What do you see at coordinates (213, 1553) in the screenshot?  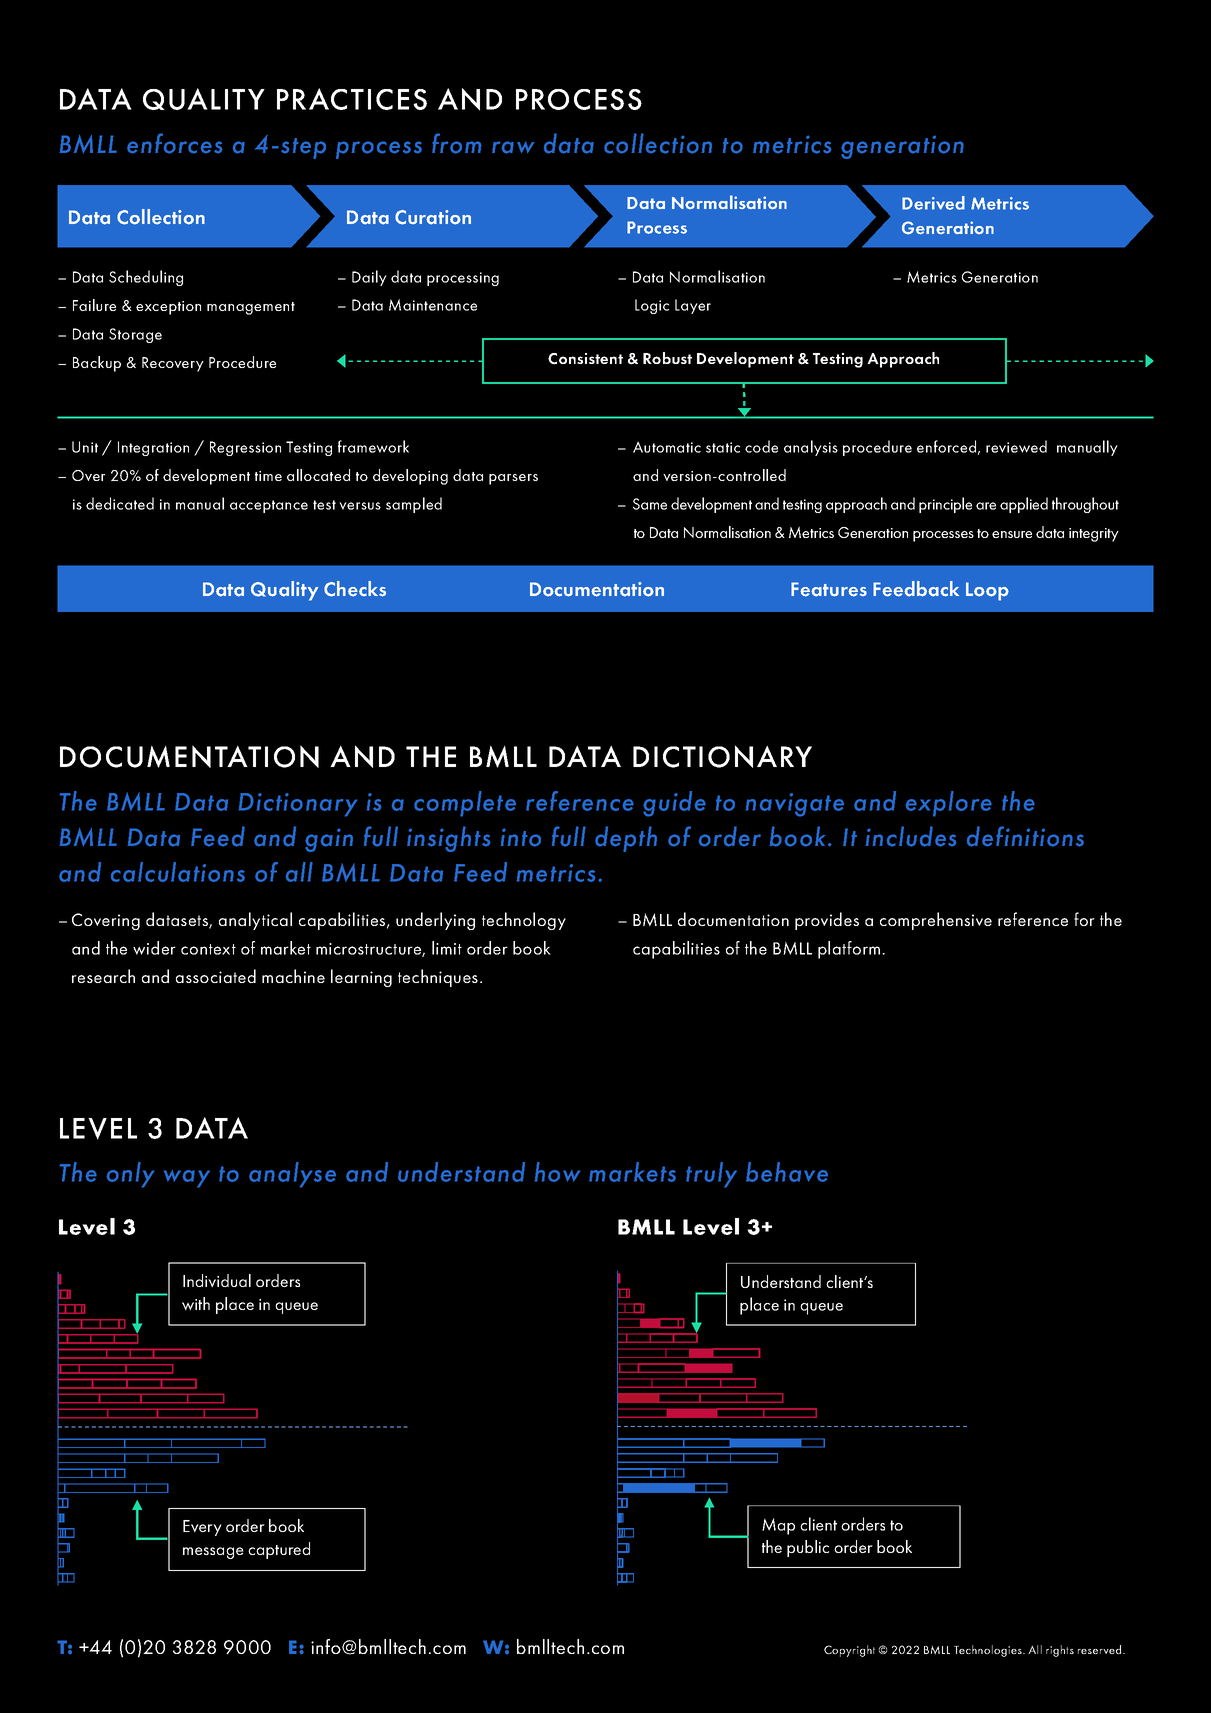 I see `message` at bounding box center [213, 1553].
